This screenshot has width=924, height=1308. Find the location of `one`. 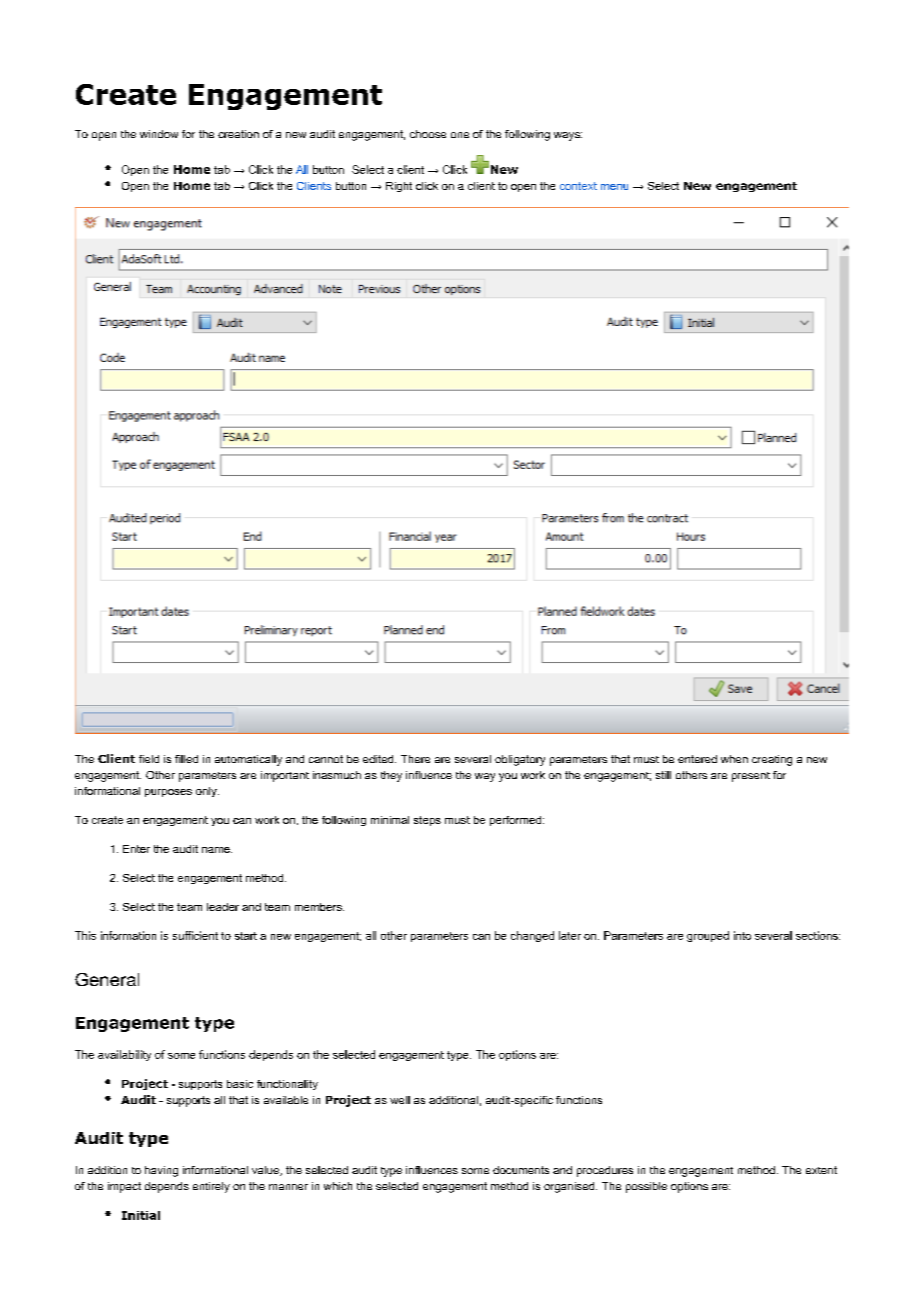

one is located at coordinates (460, 135).
